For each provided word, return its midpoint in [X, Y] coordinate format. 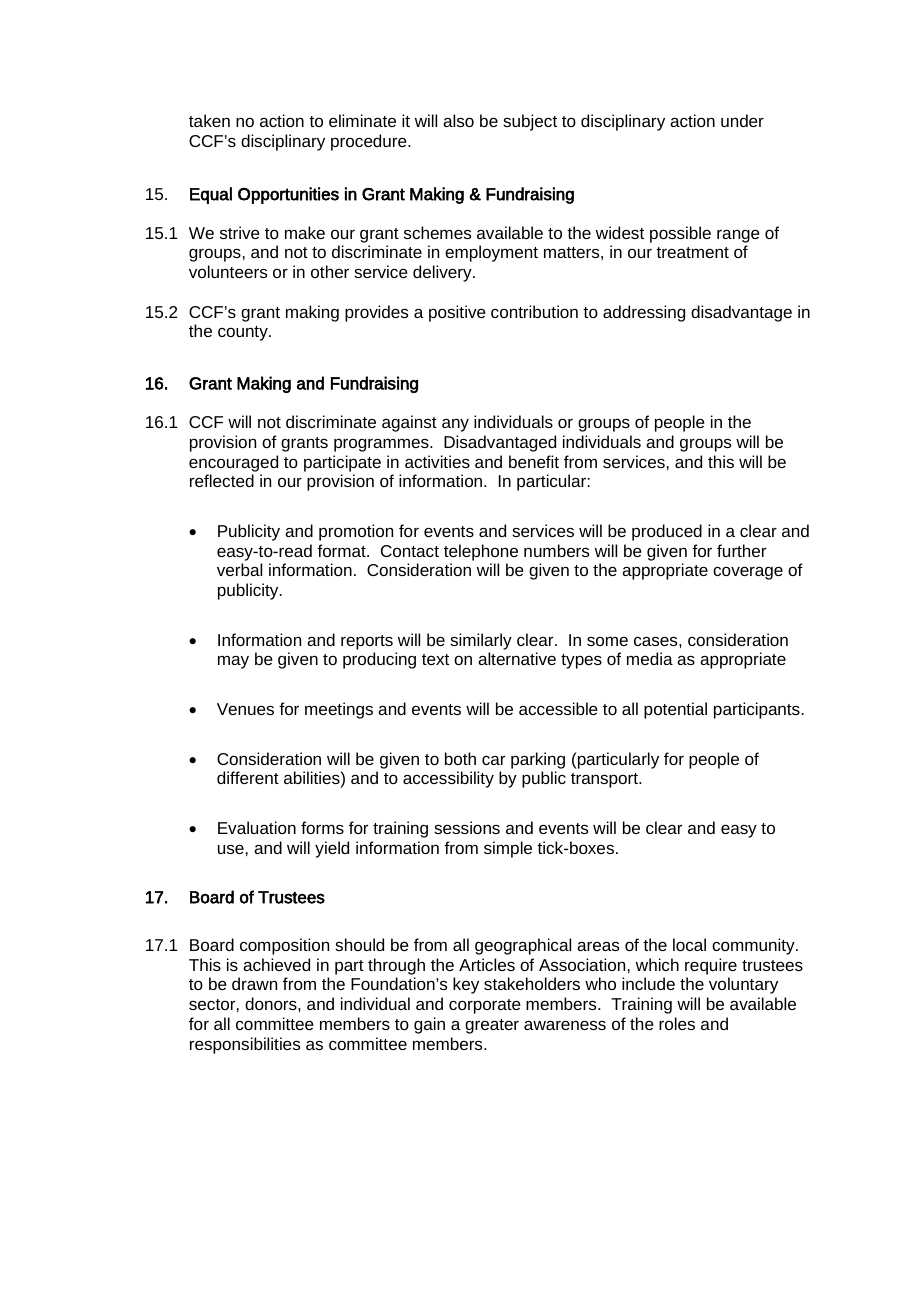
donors [272, 1003]
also [458, 120]
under [742, 120]
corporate [485, 1006]
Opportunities [288, 195]
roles [677, 1023]
